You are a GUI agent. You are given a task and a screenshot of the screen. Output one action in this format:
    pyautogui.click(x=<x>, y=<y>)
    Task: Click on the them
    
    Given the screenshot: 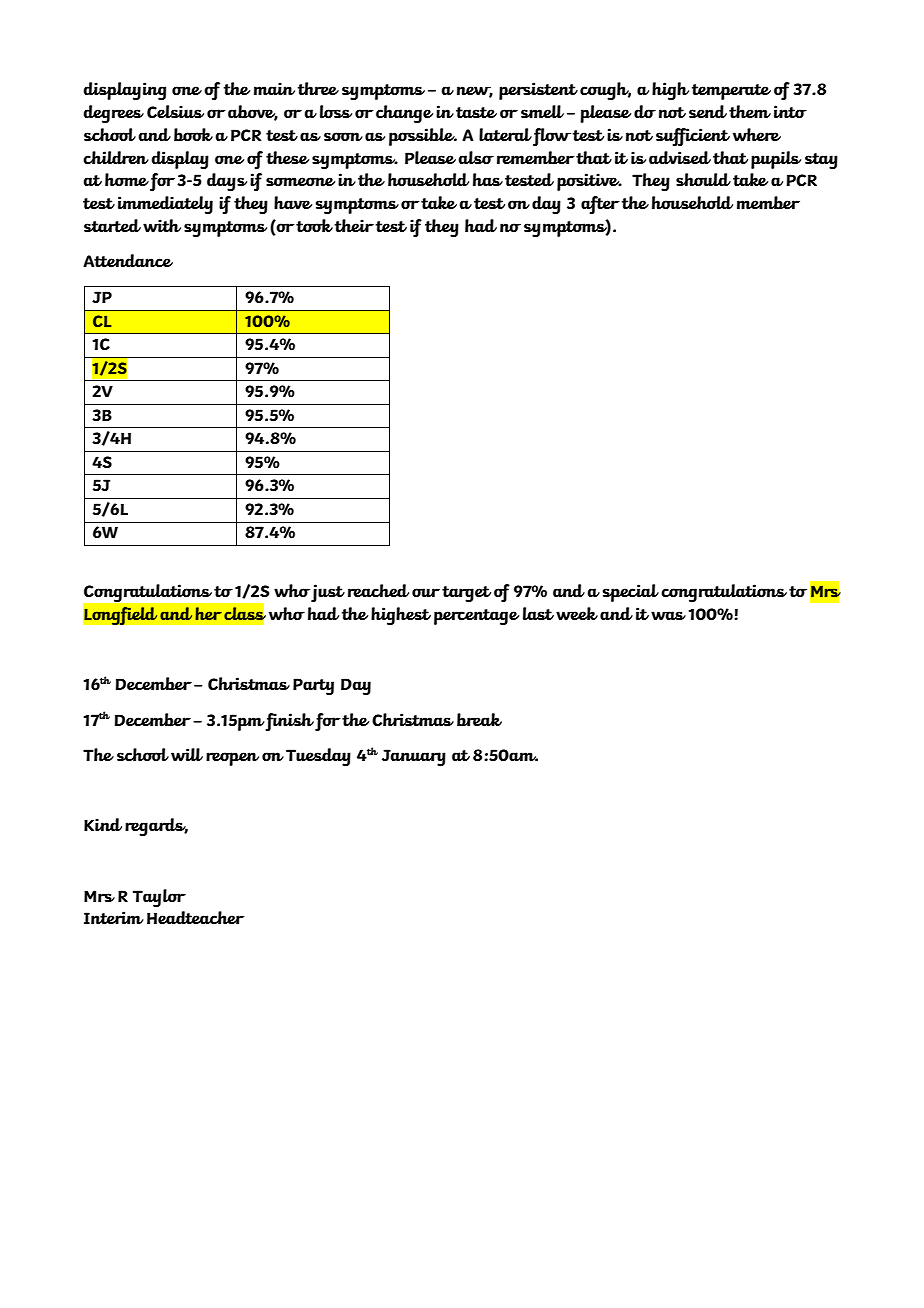 What is the action you would take?
    pyautogui.click(x=750, y=111)
